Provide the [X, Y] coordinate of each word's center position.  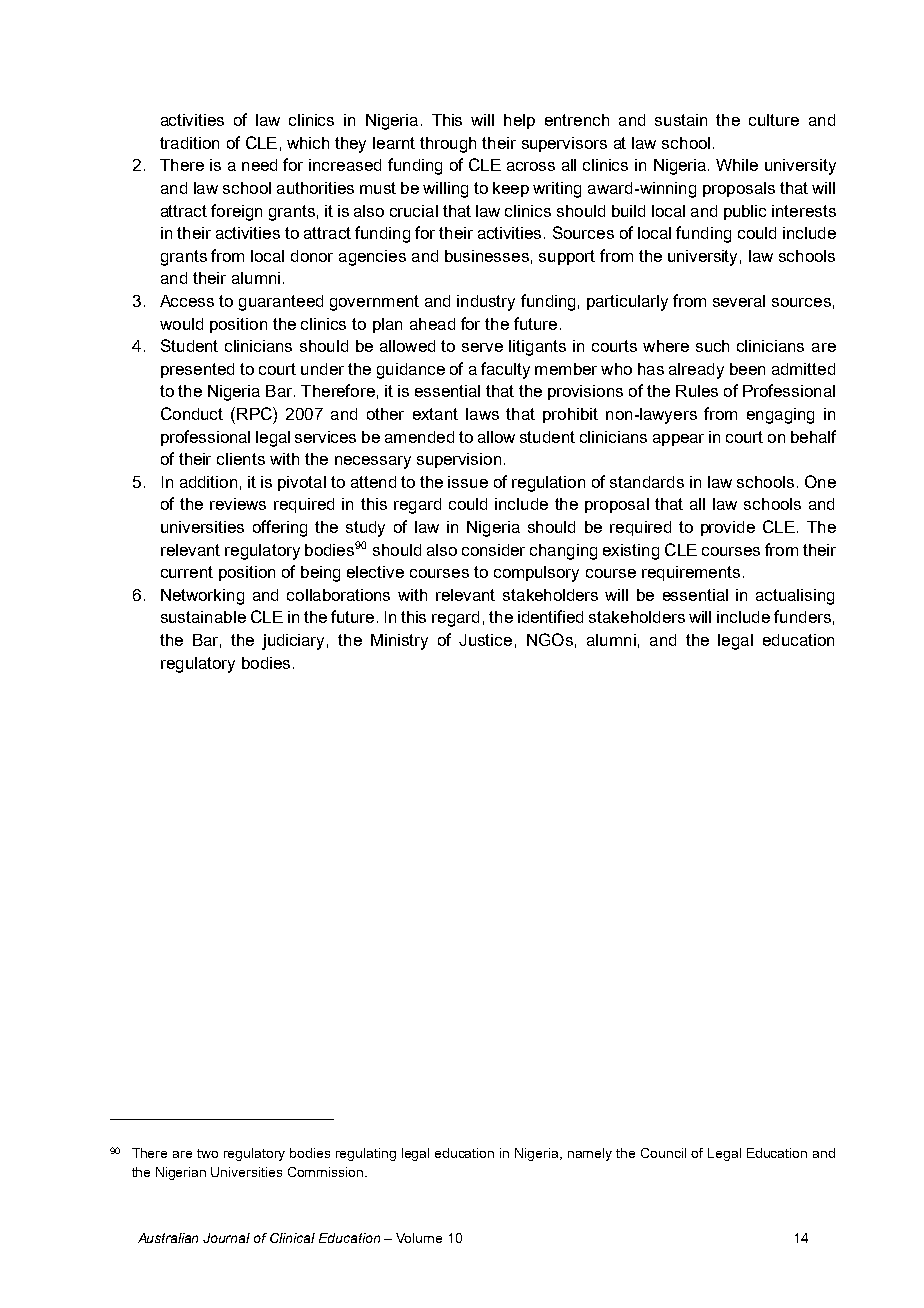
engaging [780, 416]
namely [590, 1154]
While [737, 165]
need [259, 165]
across [531, 166]
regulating [366, 1154]
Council [663, 1153]
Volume [419, 1238]
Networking [202, 597]
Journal [226, 1238]
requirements [691, 573]
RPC [255, 413]
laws [482, 414]
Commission [327, 1172]
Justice [485, 640]
